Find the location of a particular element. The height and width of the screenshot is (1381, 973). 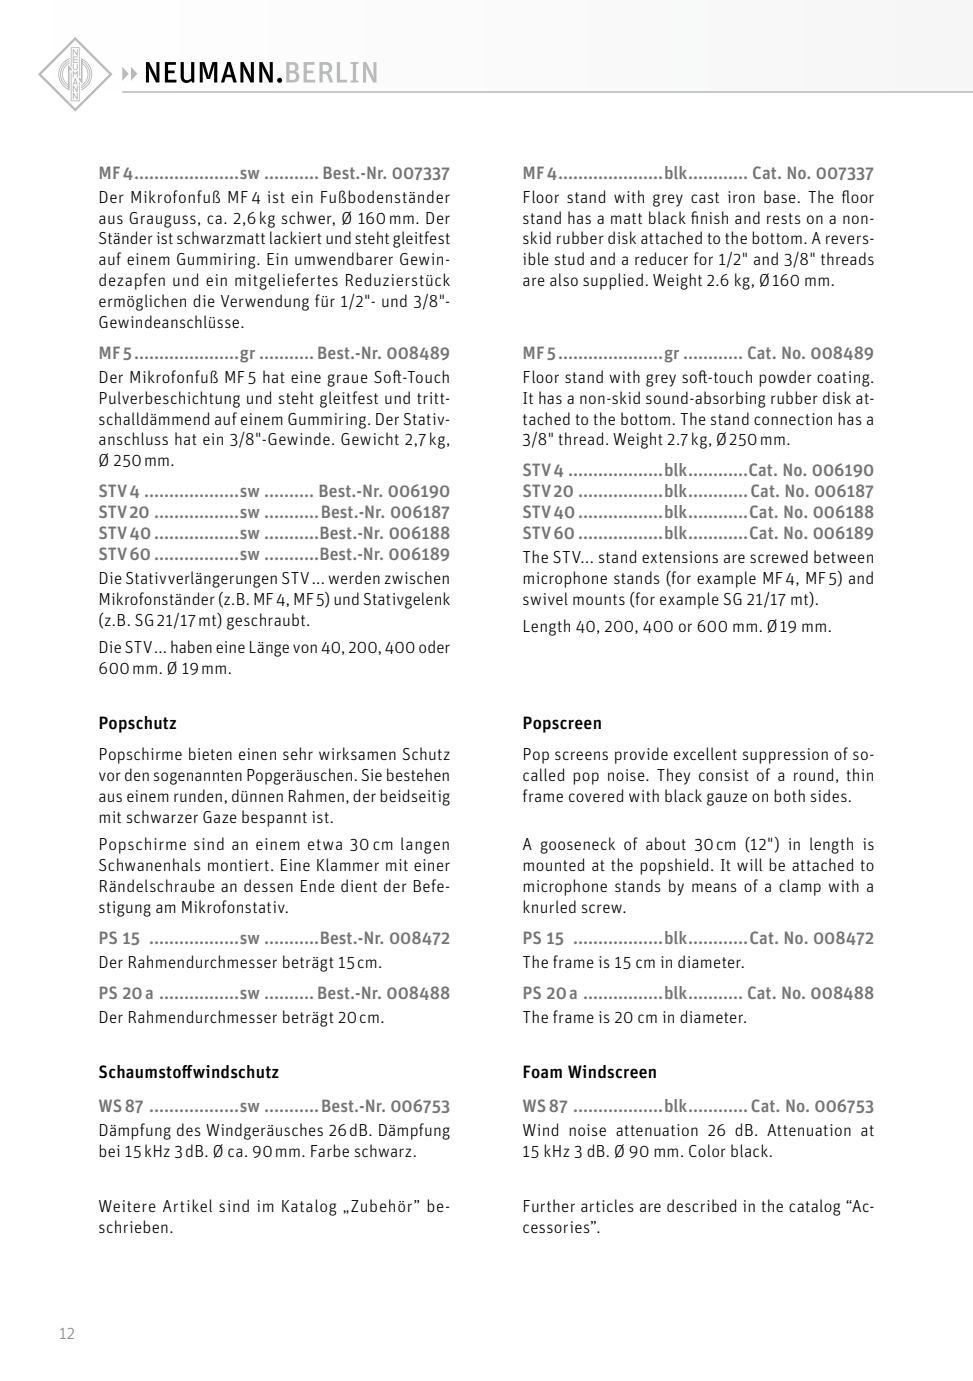

suppression is located at coordinates (785, 756).
